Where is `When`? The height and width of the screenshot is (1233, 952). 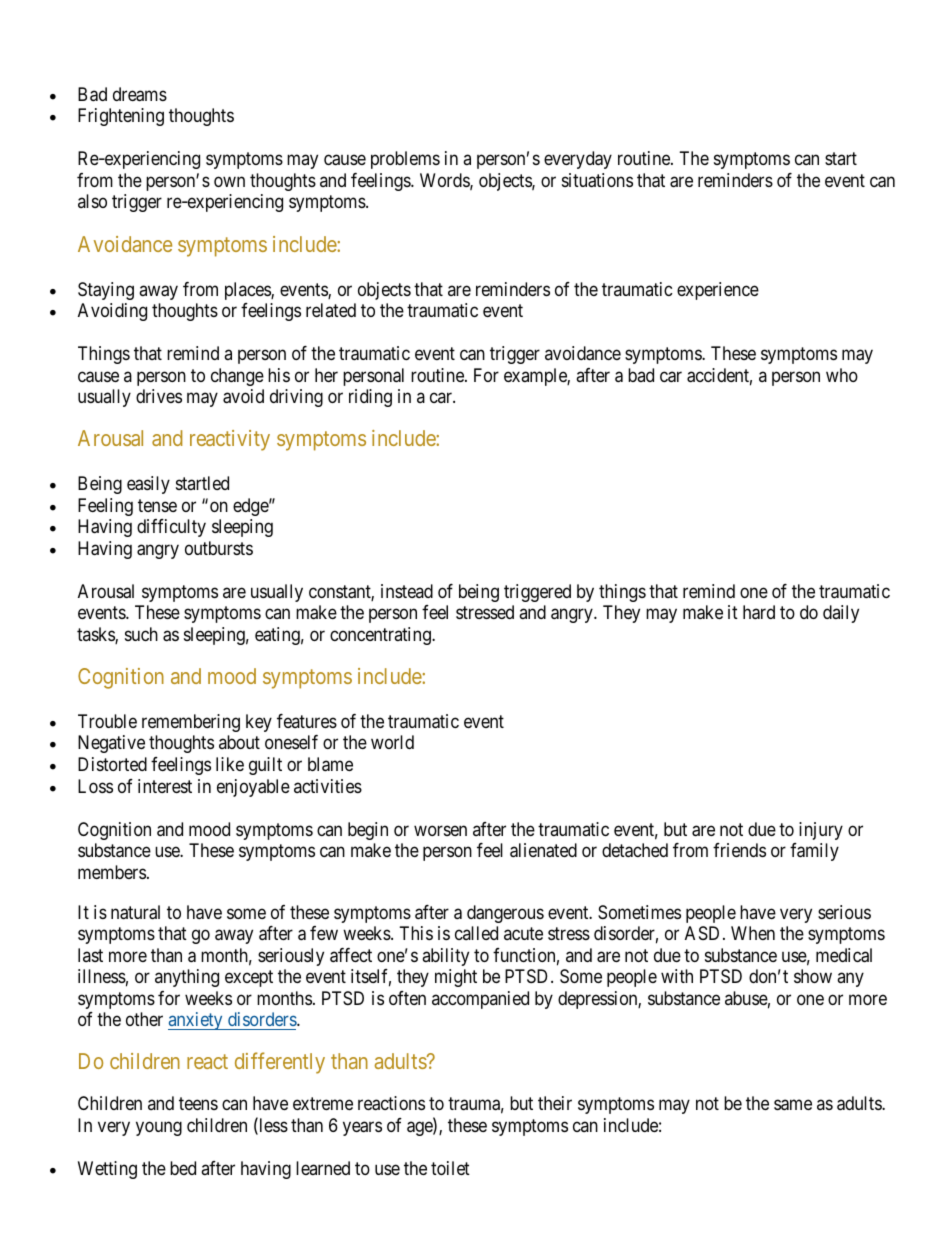 When is located at coordinates (753, 933).
